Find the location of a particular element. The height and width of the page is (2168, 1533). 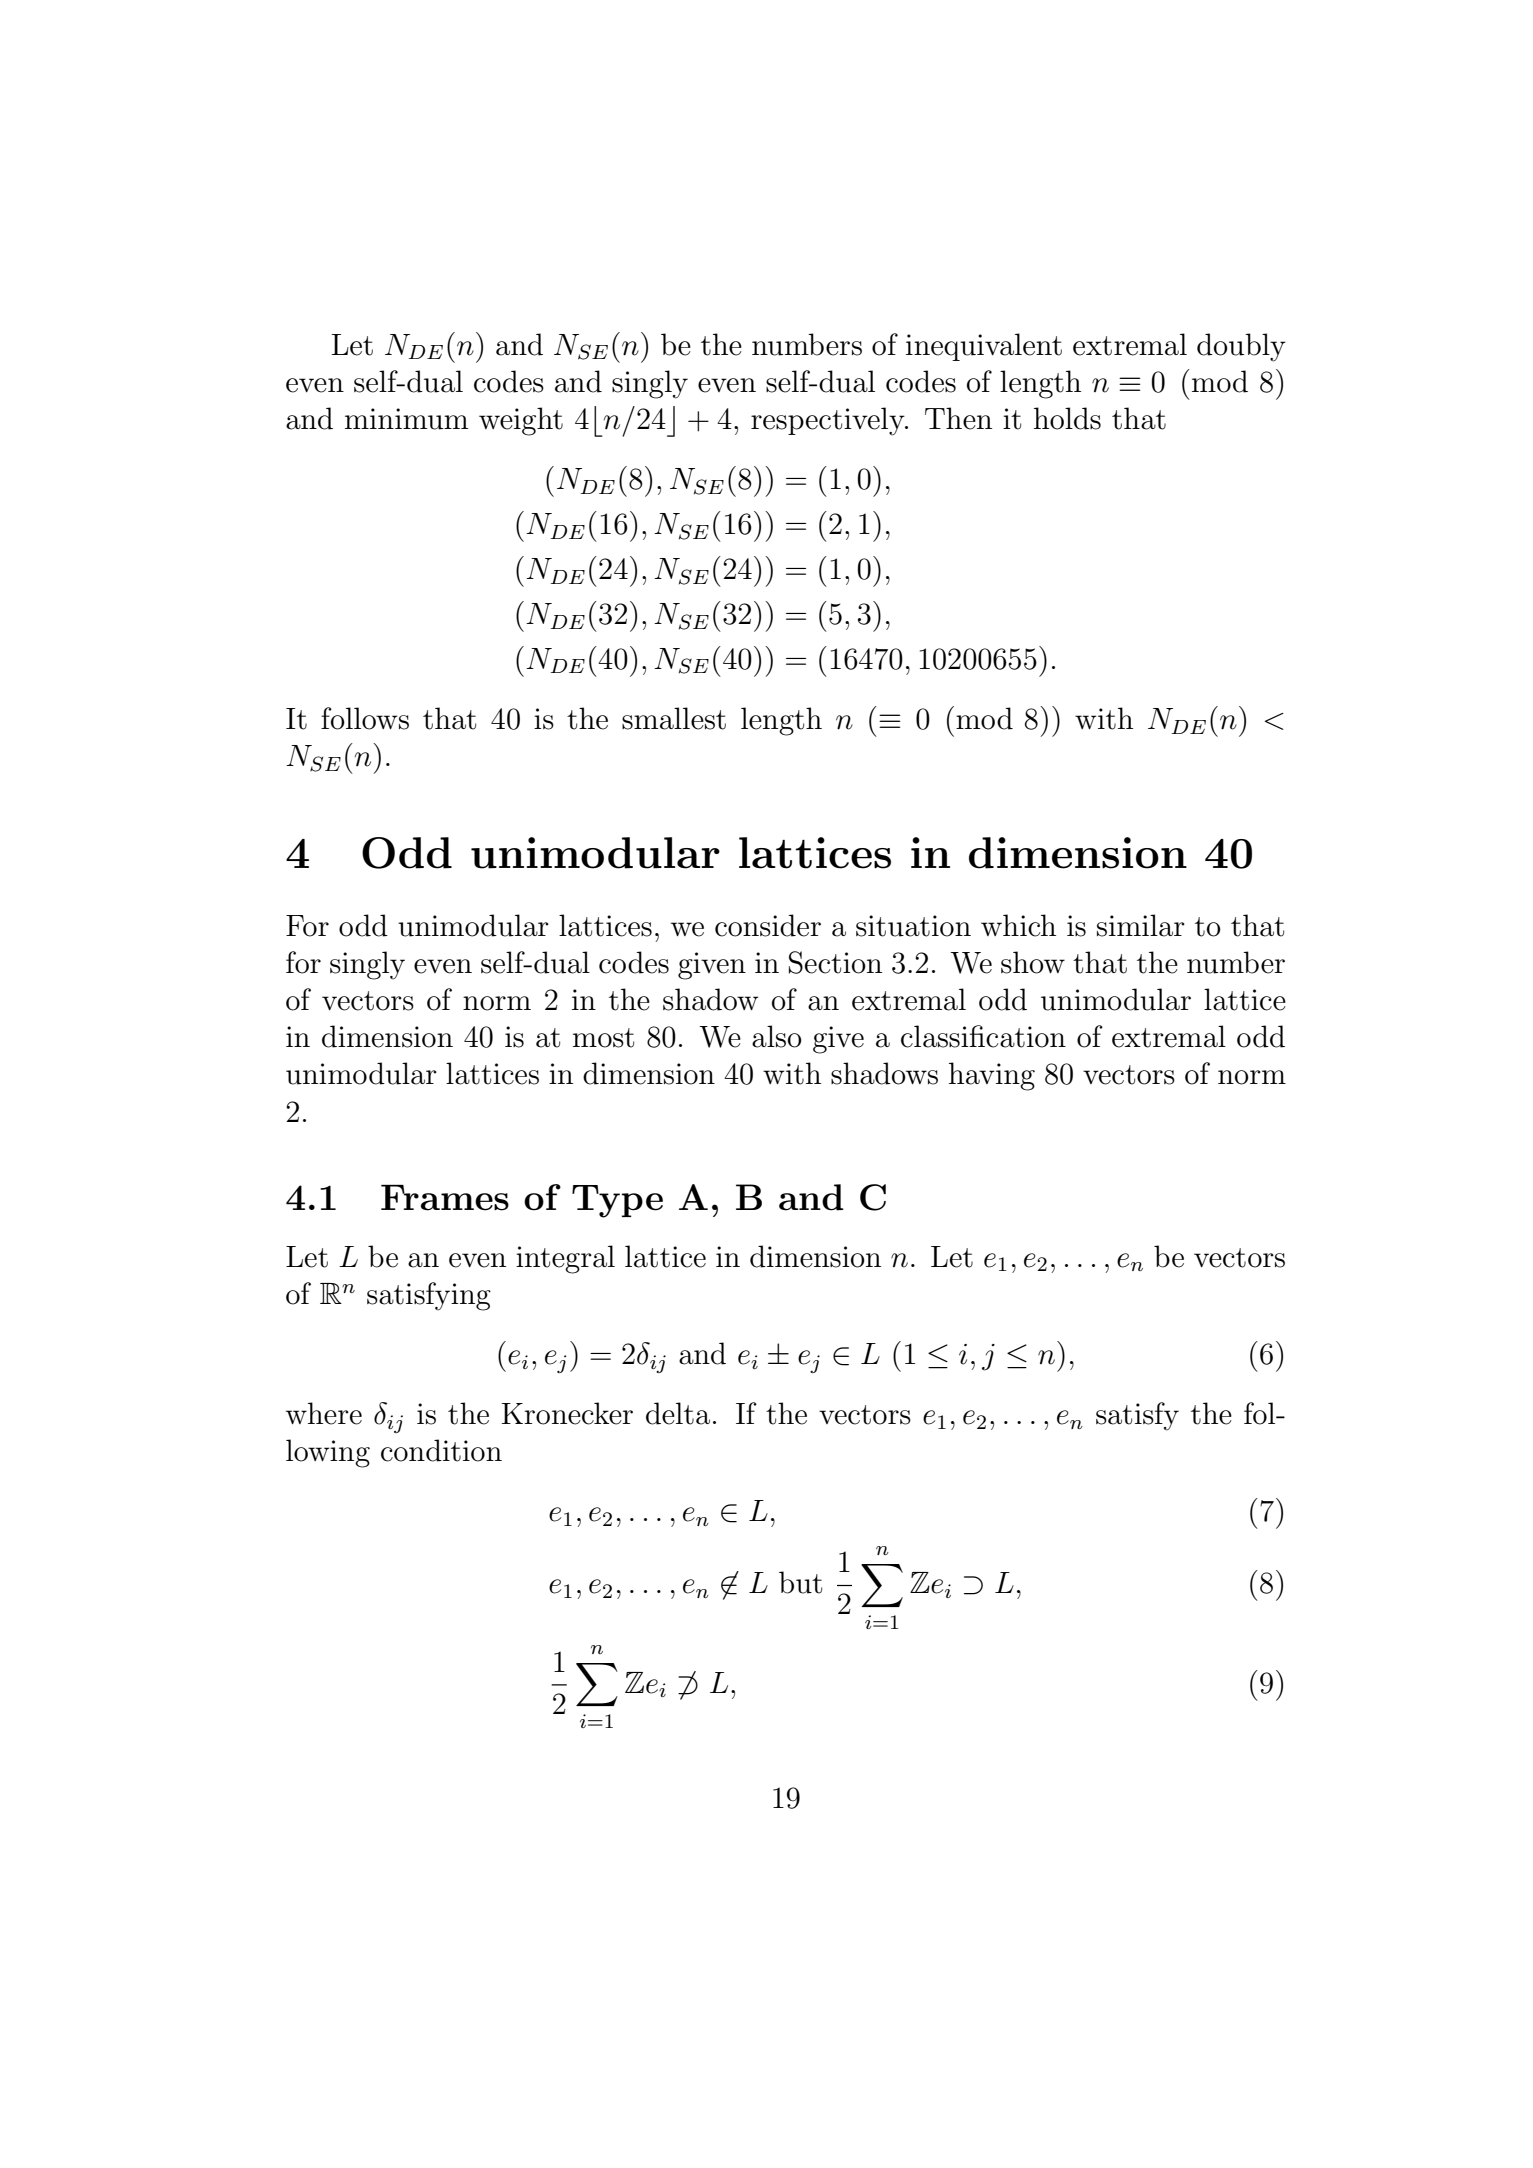

where is located at coordinates (324, 1413).
